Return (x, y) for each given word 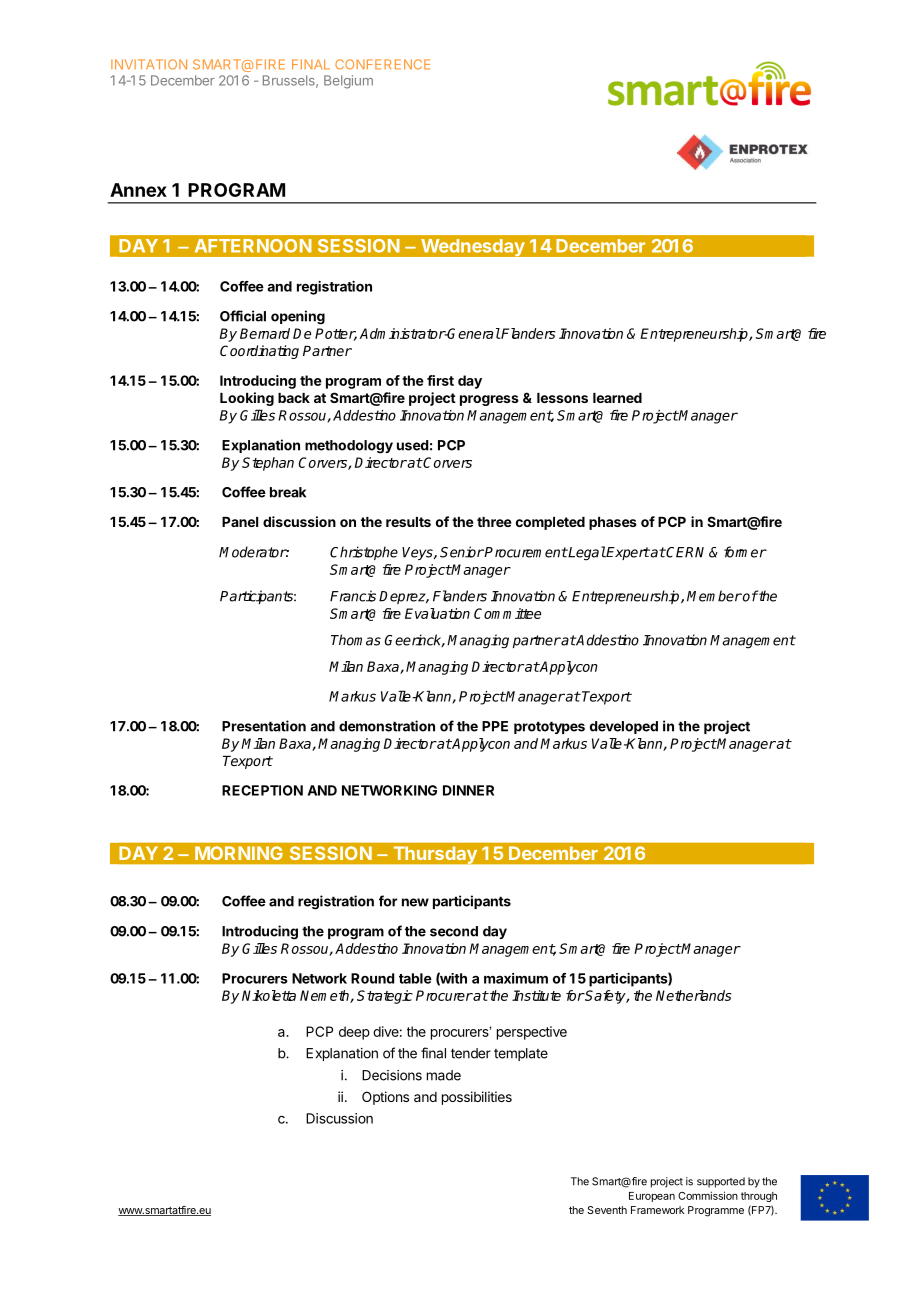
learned (617, 398)
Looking (247, 399)
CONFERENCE (382, 64)
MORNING (238, 853)
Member (714, 596)
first (440, 380)
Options (385, 1098)
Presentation (264, 726)
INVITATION (149, 64)
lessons (562, 398)
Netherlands (694, 995)
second (454, 931)
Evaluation (437, 613)
